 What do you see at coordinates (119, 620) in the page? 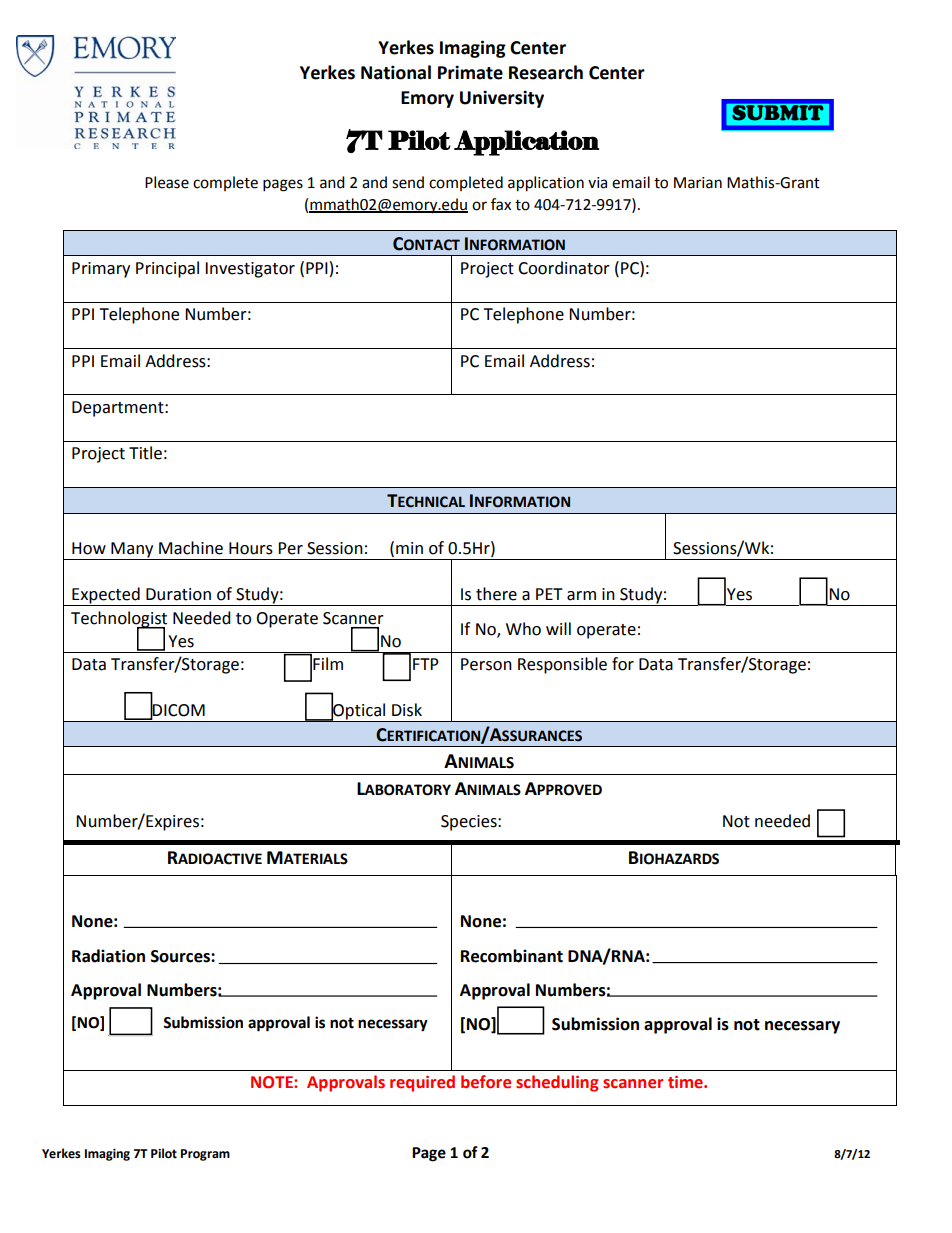
I see `Technologist` at bounding box center [119, 620].
